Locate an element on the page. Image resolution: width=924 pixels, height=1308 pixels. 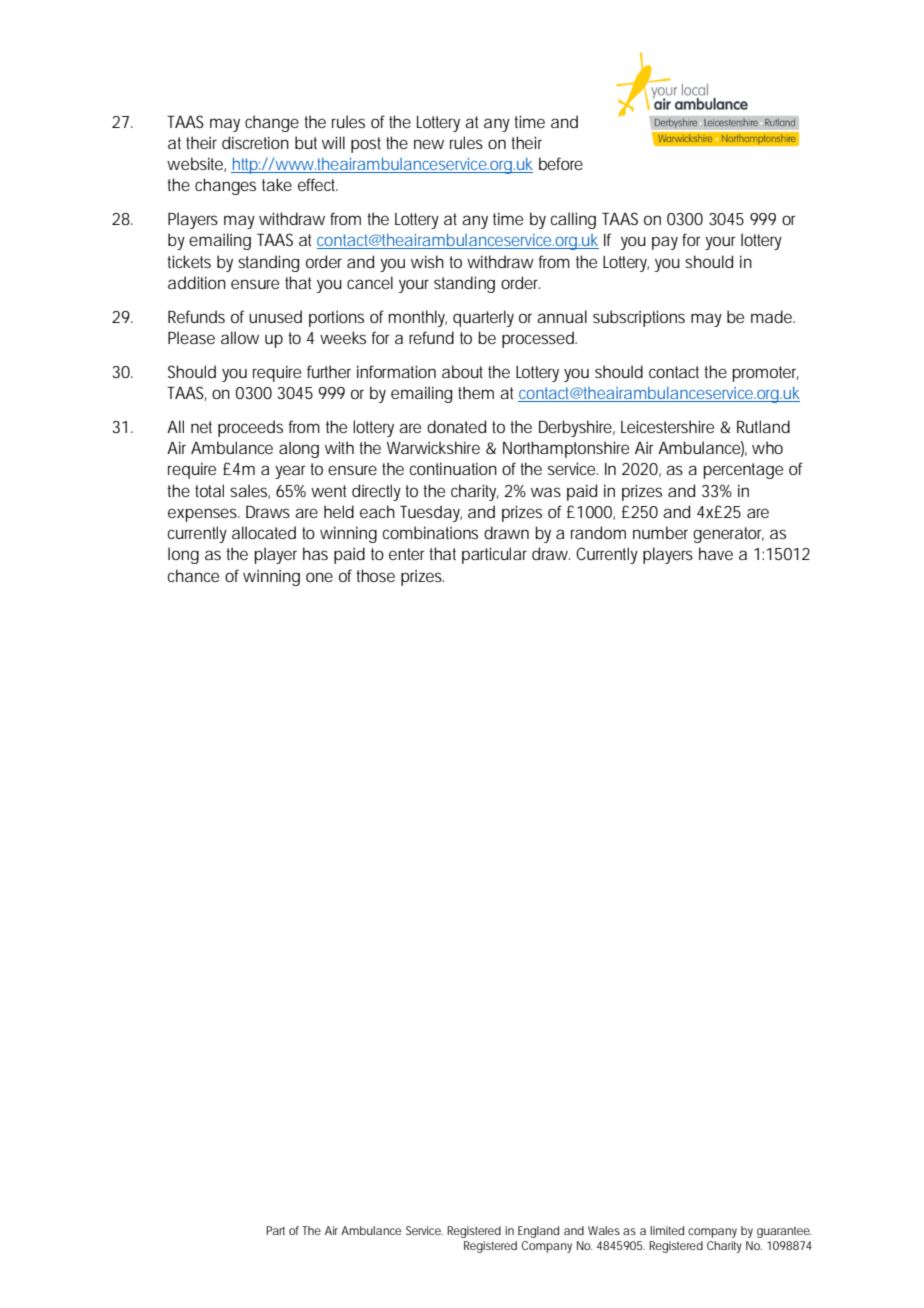
new is located at coordinates (429, 144).
